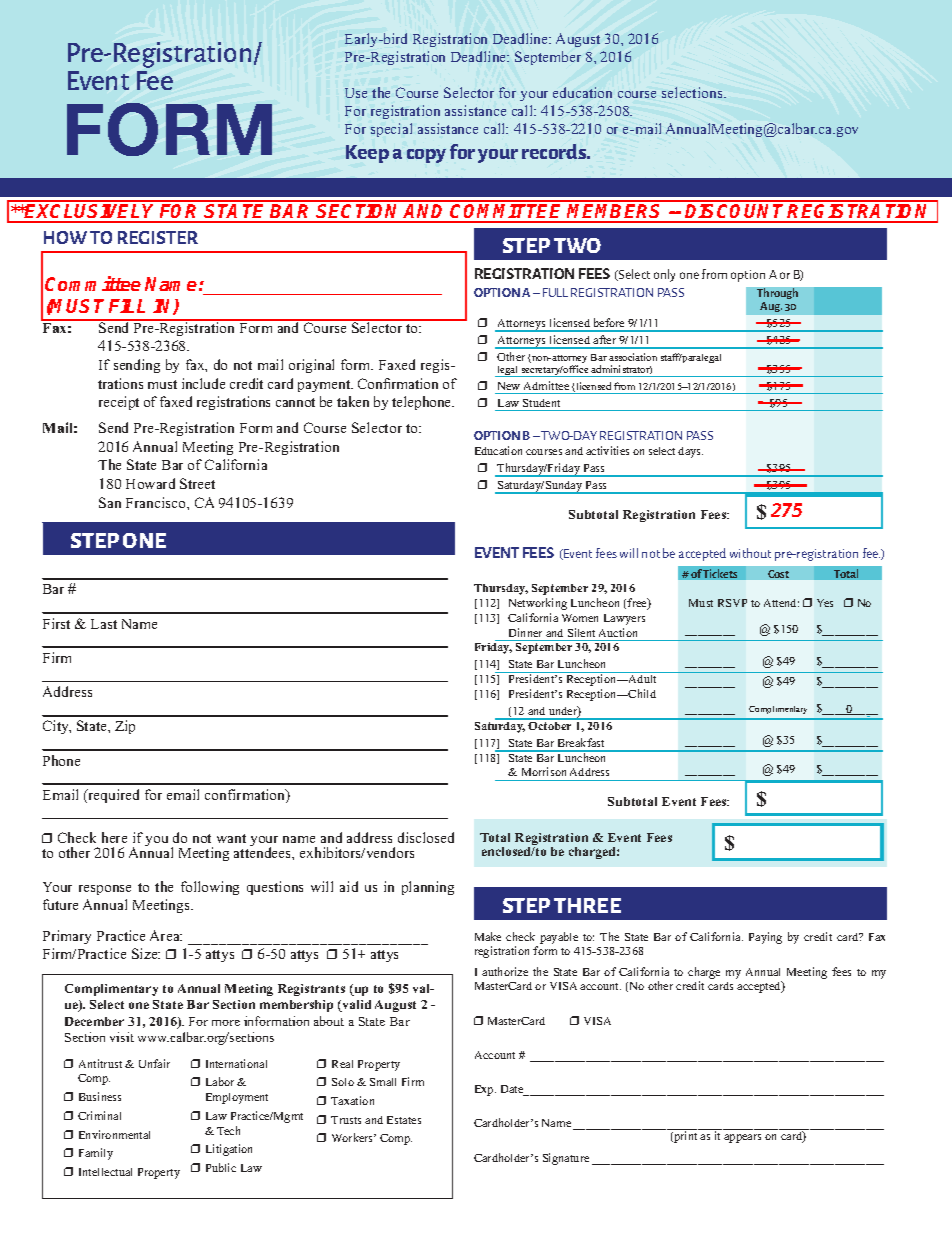 This document has height=1233, width=952. What do you see at coordinates (765, 938) in the document?
I see `Paying` at bounding box center [765, 938].
